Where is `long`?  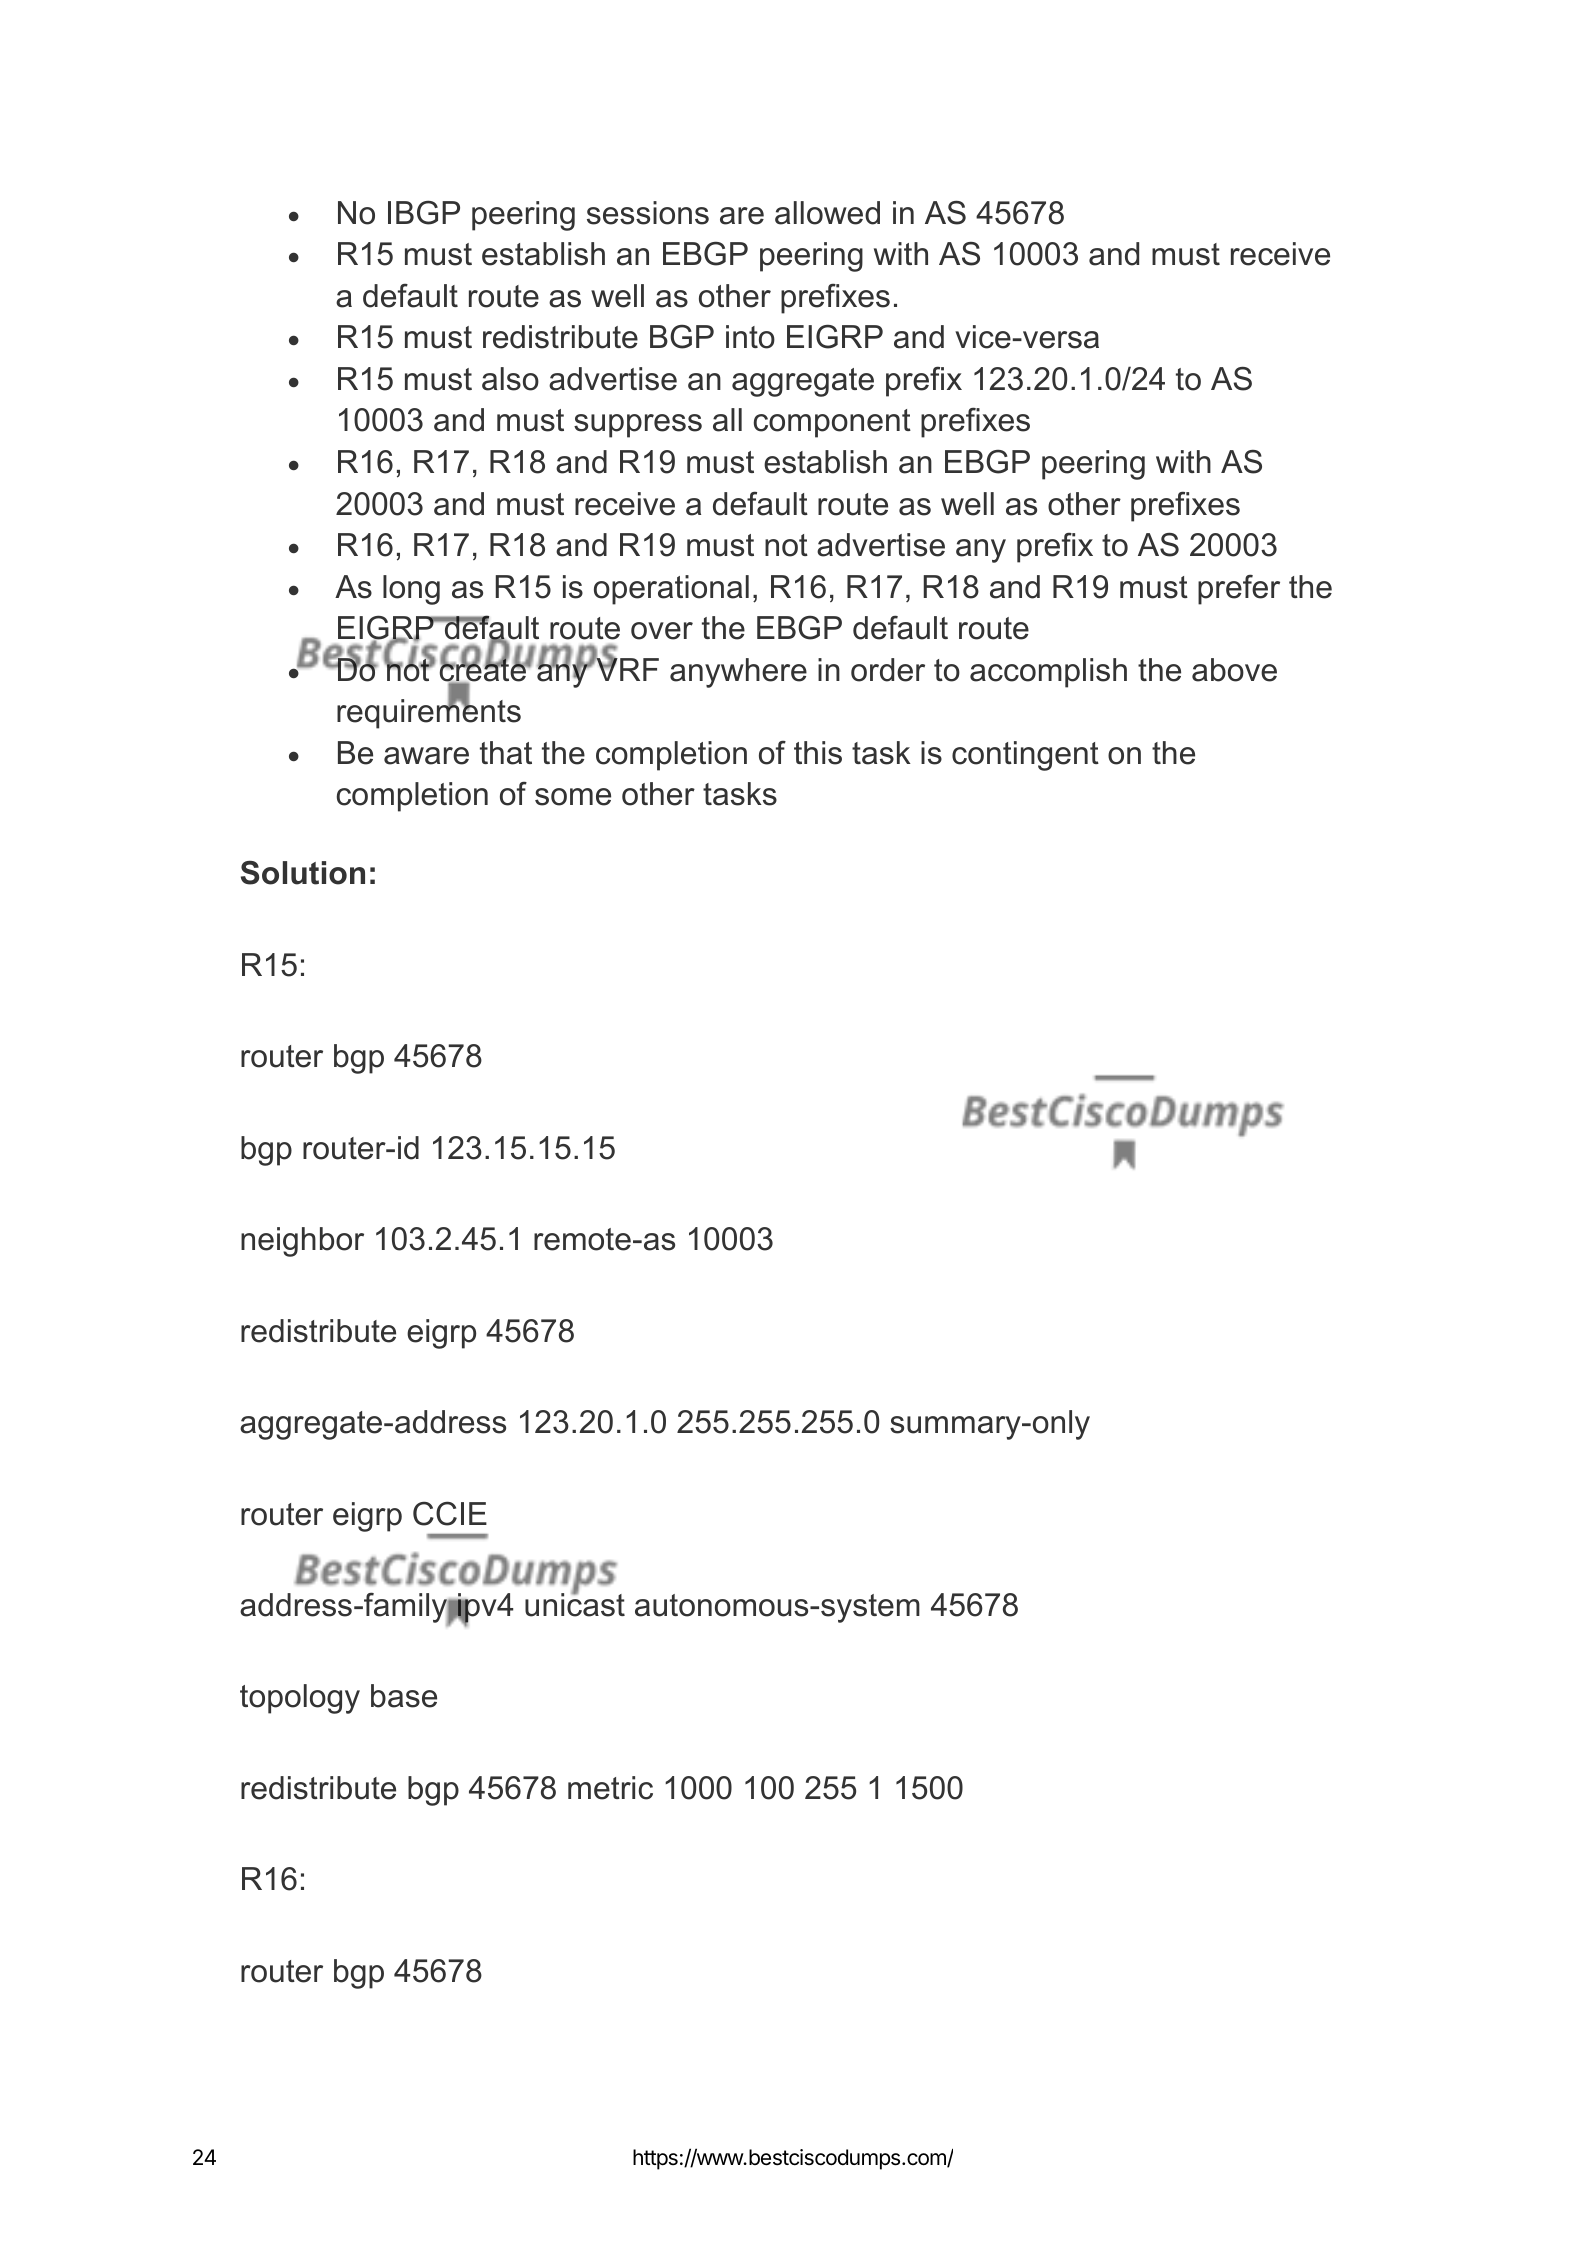 long is located at coordinates (411, 590).
